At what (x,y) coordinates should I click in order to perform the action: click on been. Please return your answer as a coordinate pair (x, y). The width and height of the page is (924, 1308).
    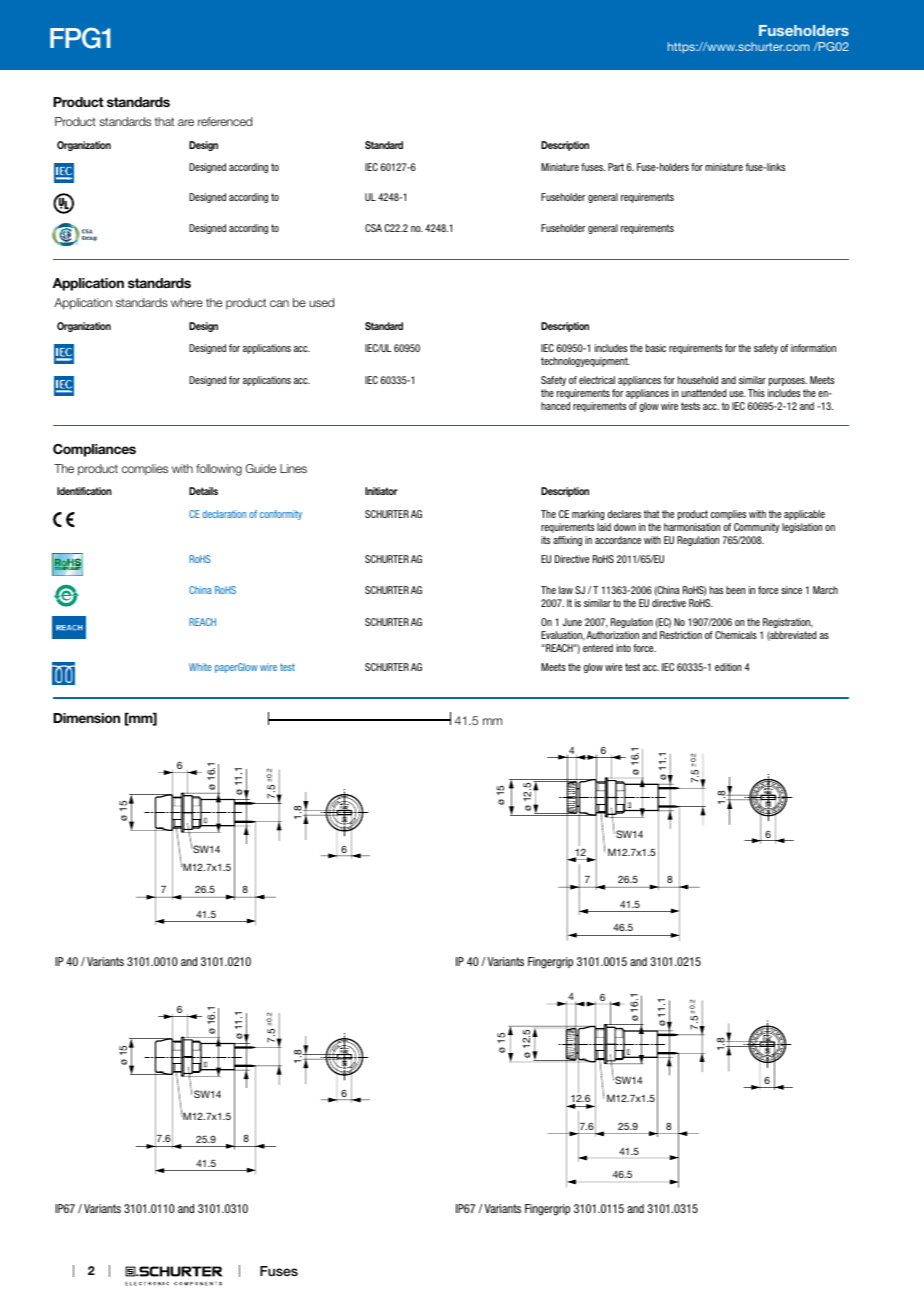
    Looking at the image, I should click on (735, 590).
